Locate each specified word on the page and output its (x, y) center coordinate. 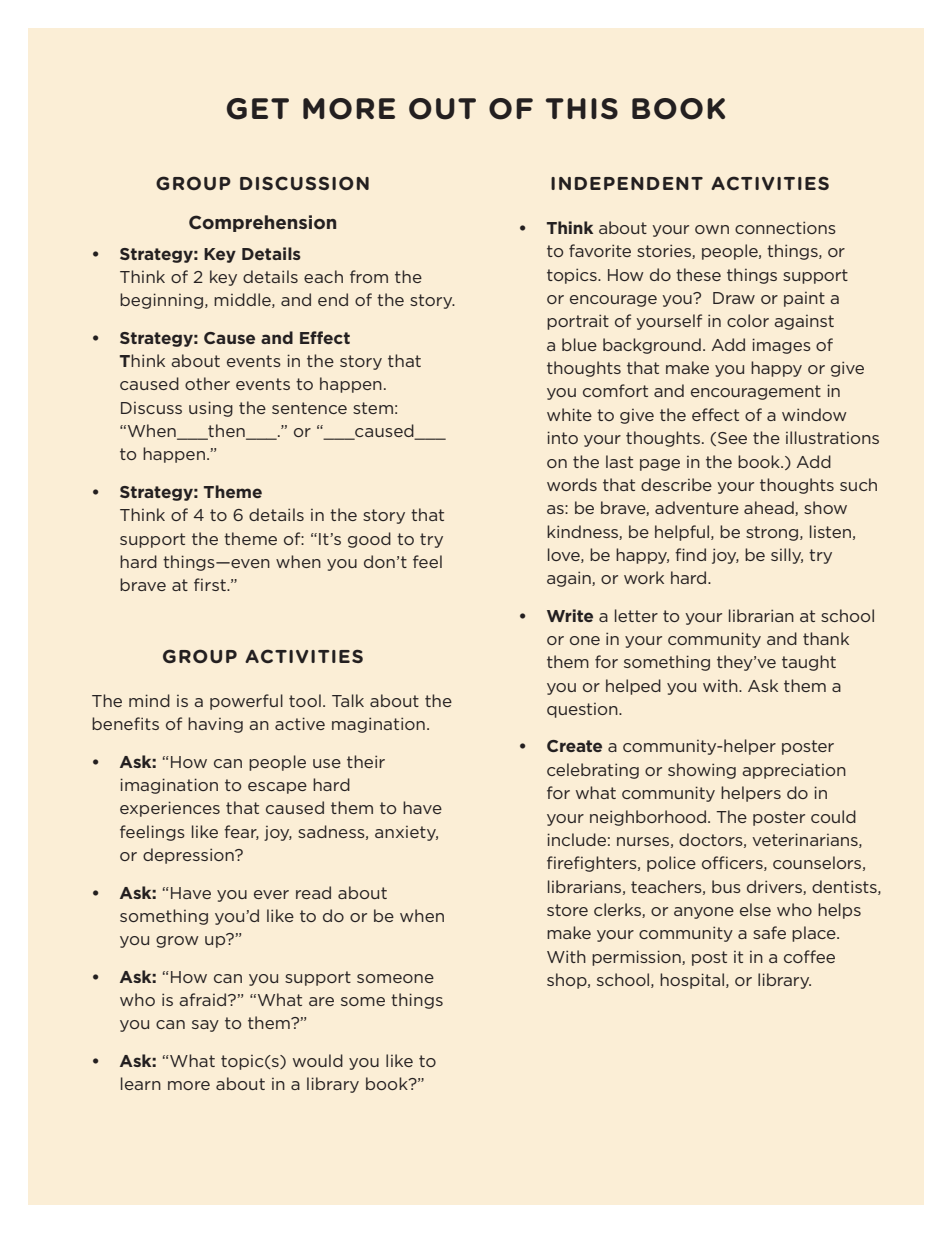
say (205, 1026)
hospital (693, 981)
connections (785, 227)
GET (258, 109)
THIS (582, 109)
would (318, 1060)
